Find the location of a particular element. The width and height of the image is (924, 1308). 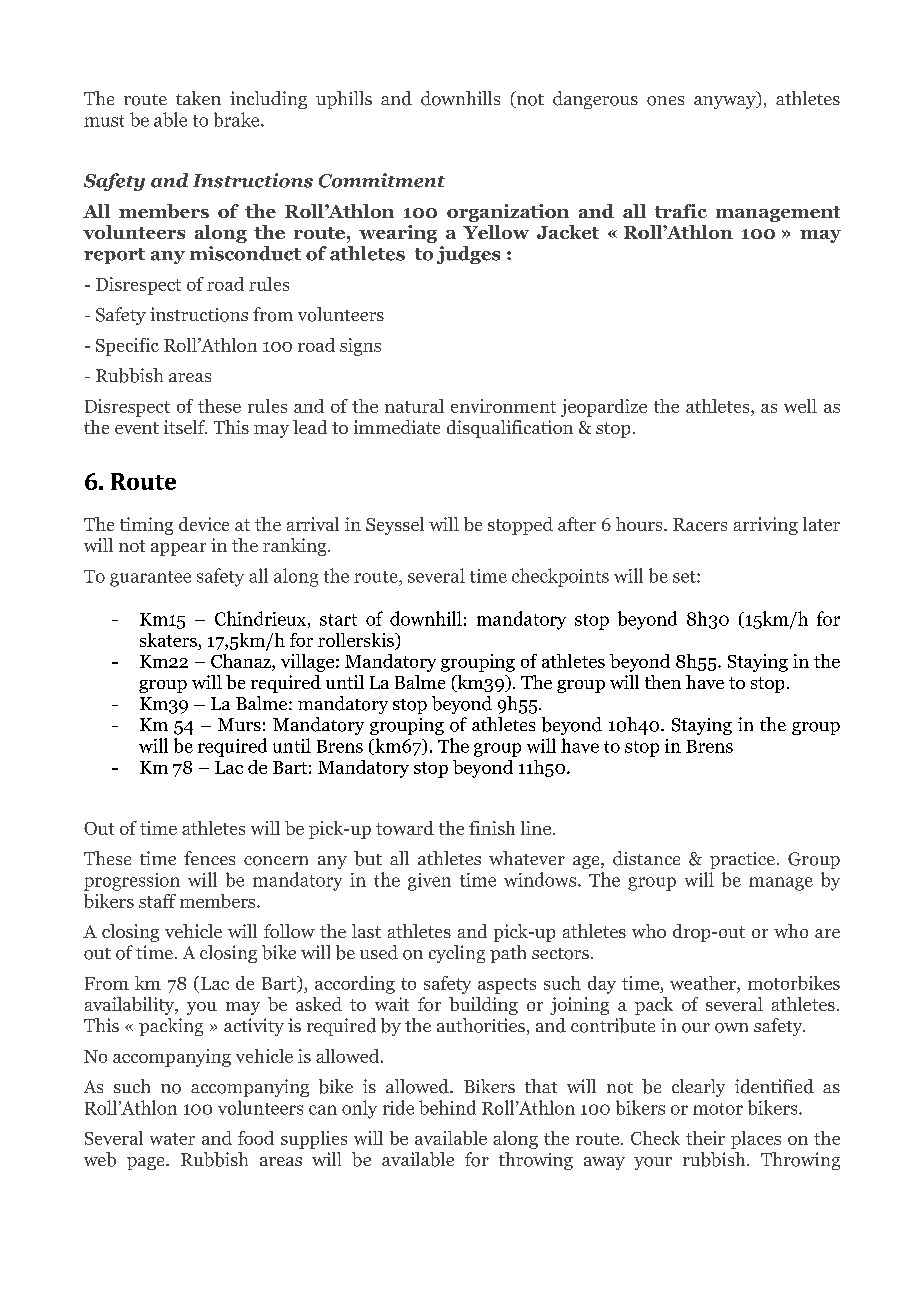

Commitment is located at coordinates (382, 180).
